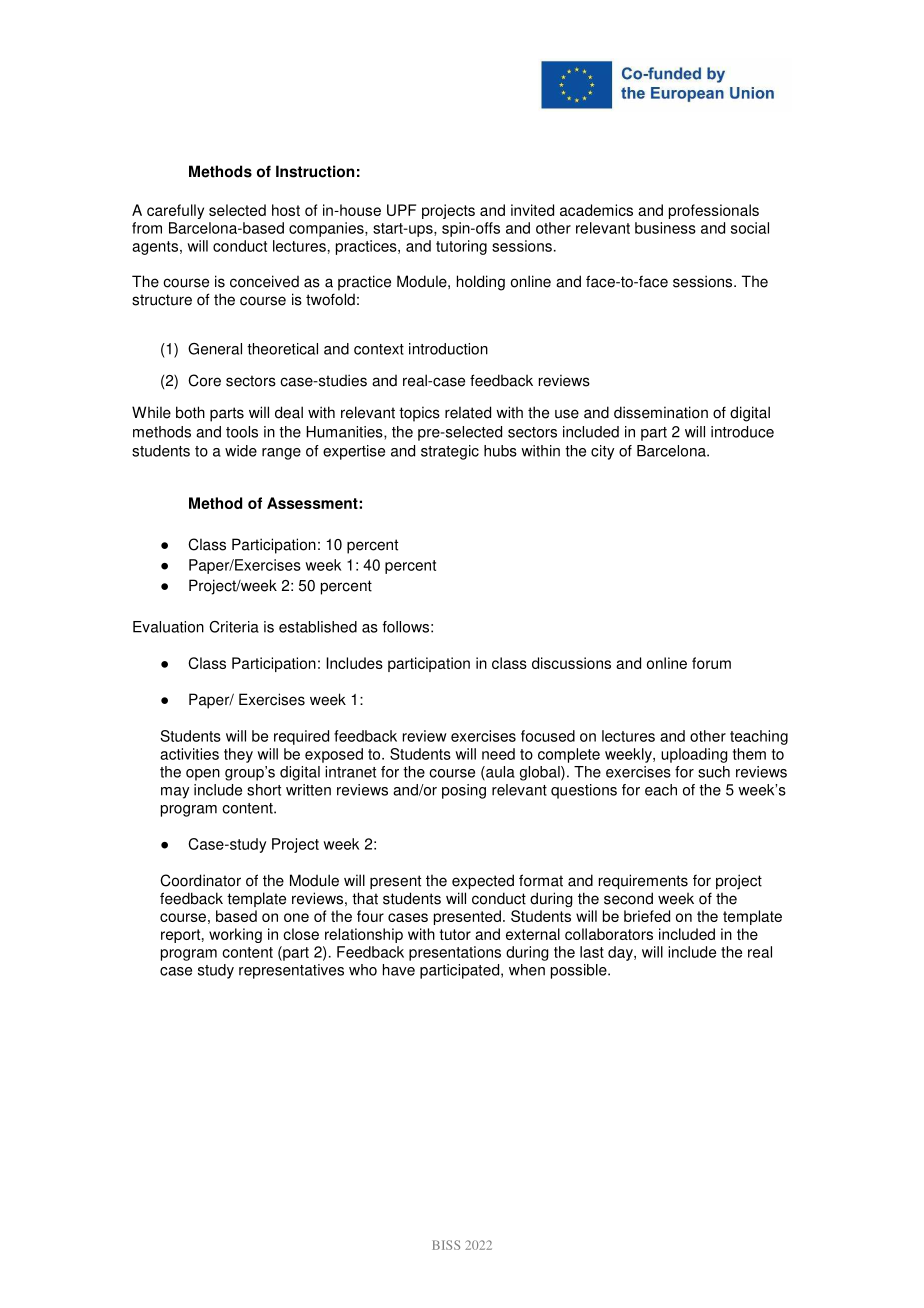 Image resolution: width=924 pixels, height=1308 pixels. What do you see at coordinates (238, 755) in the screenshot?
I see `they` at bounding box center [238, 755].
